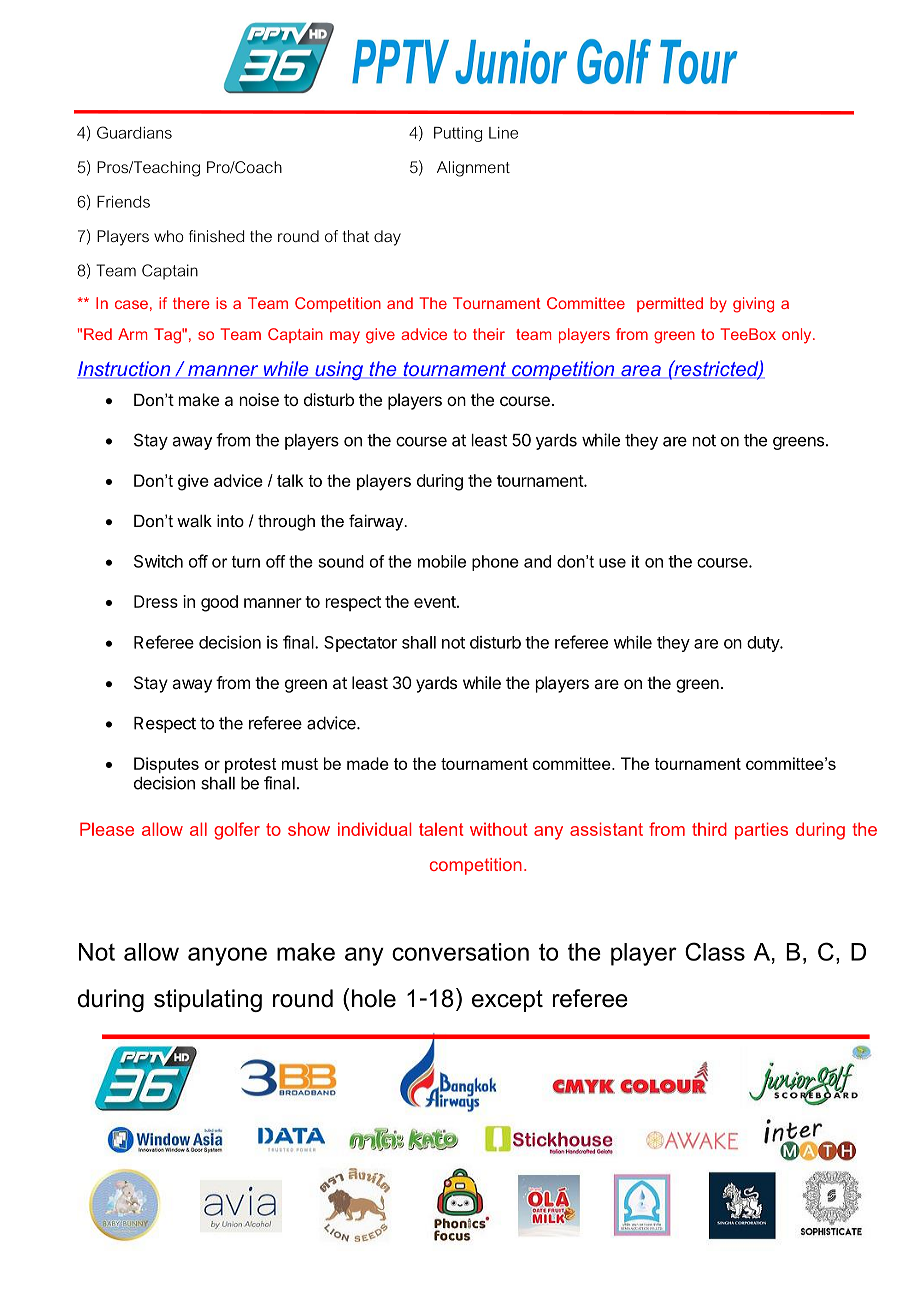 This document has height=1307, width=924. What do you see at coordinates (612, 563) in the document?
I see `use` at bounding box center [612, 563].
